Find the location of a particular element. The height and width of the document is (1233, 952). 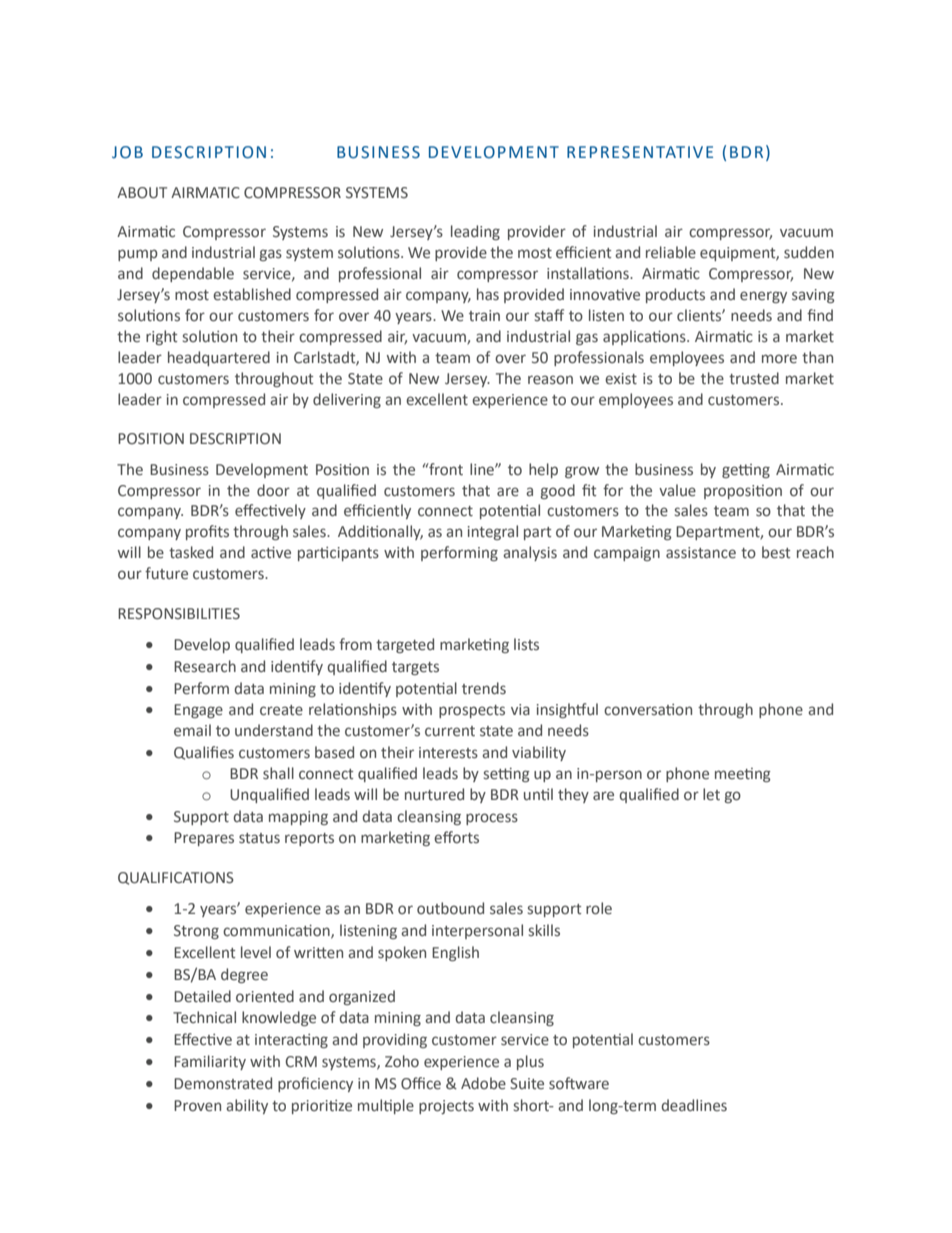

REPRESENTATIVE is located at coordinates (640, 152).
